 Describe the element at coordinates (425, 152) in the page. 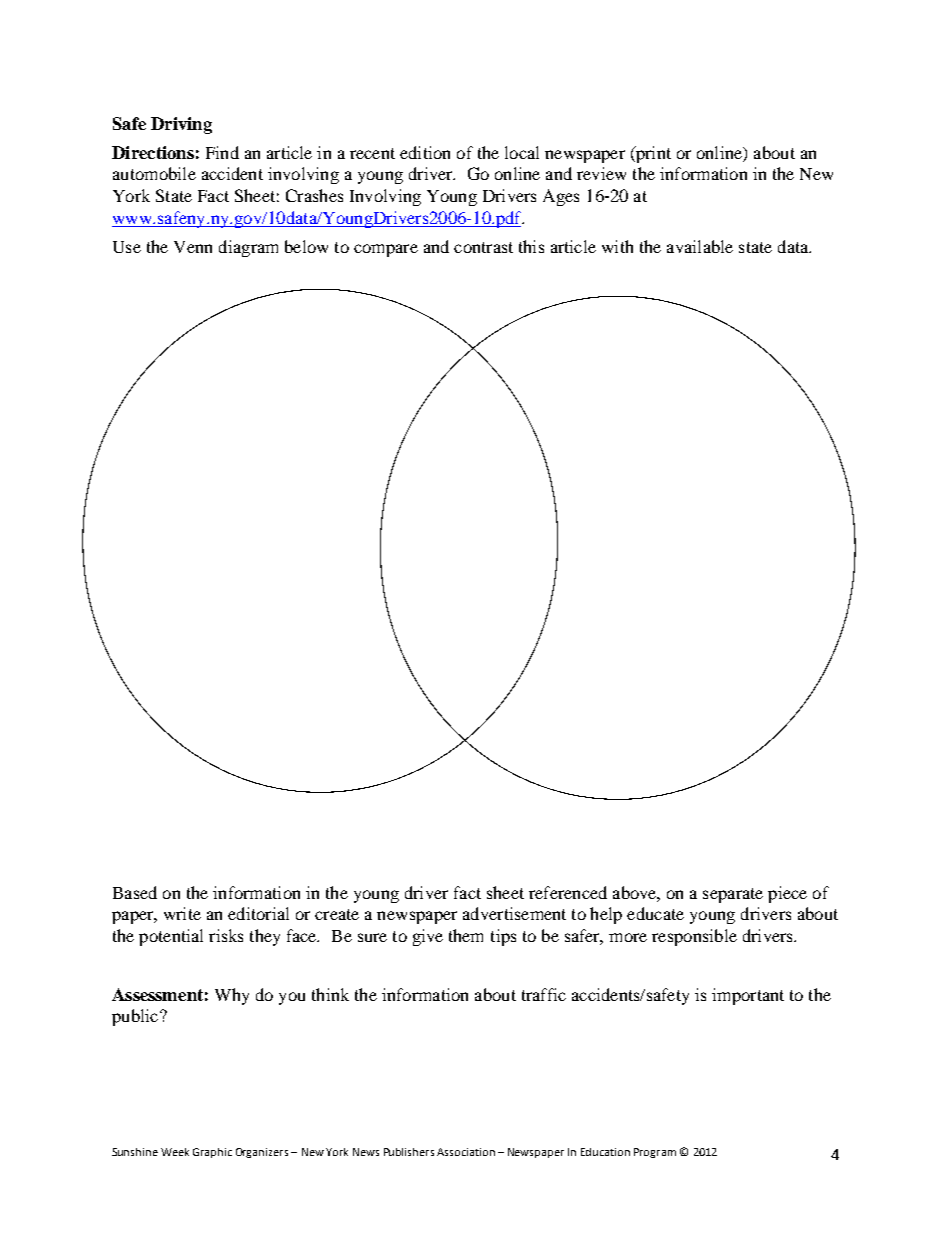

I see `edition` at that location.
